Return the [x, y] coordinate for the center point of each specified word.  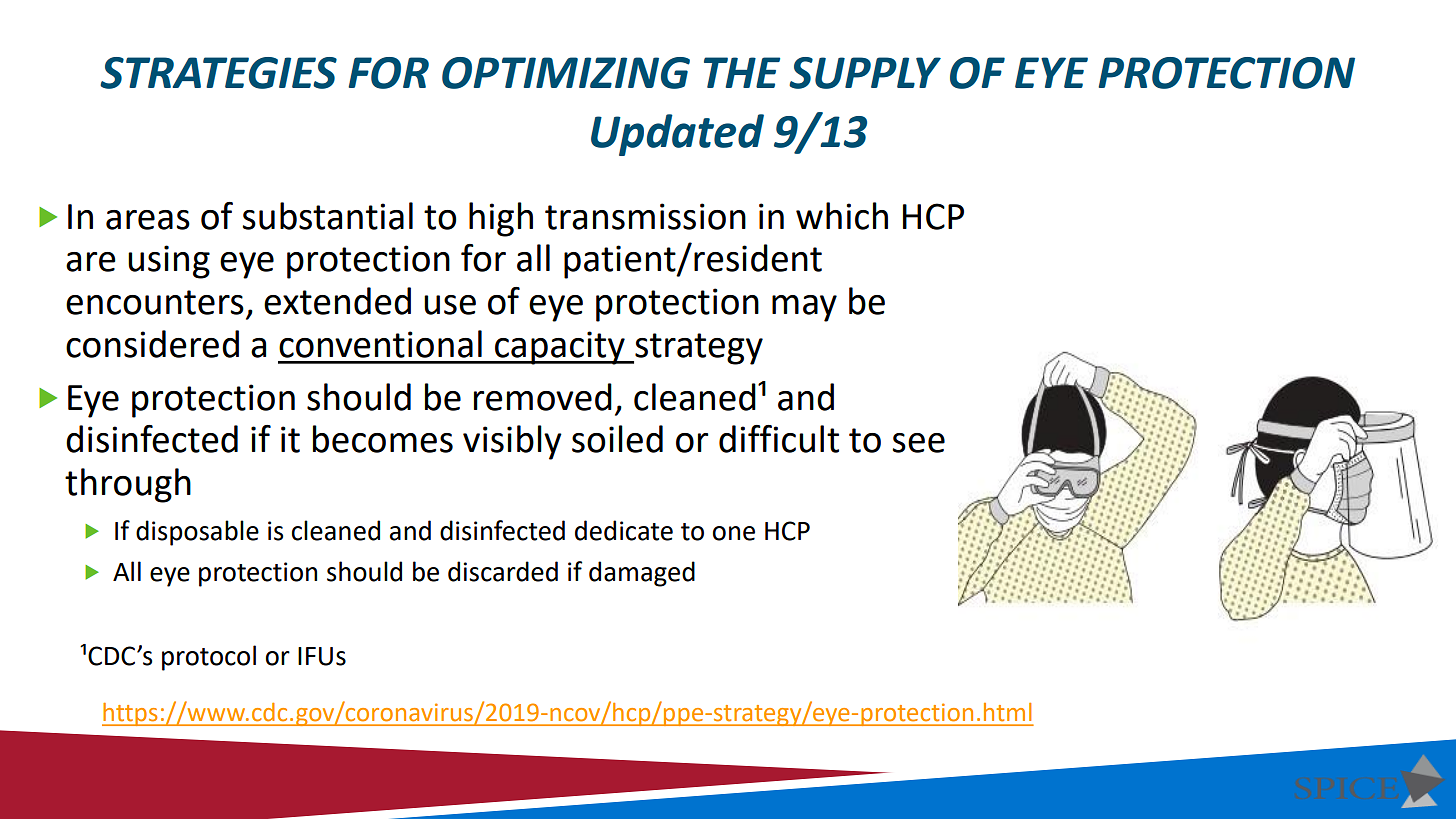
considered [152, 344]
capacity [560, 348]
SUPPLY [865, 73]
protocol [209, 658]
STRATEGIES [218, 73]
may [804, 308]
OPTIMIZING [566, 73]
